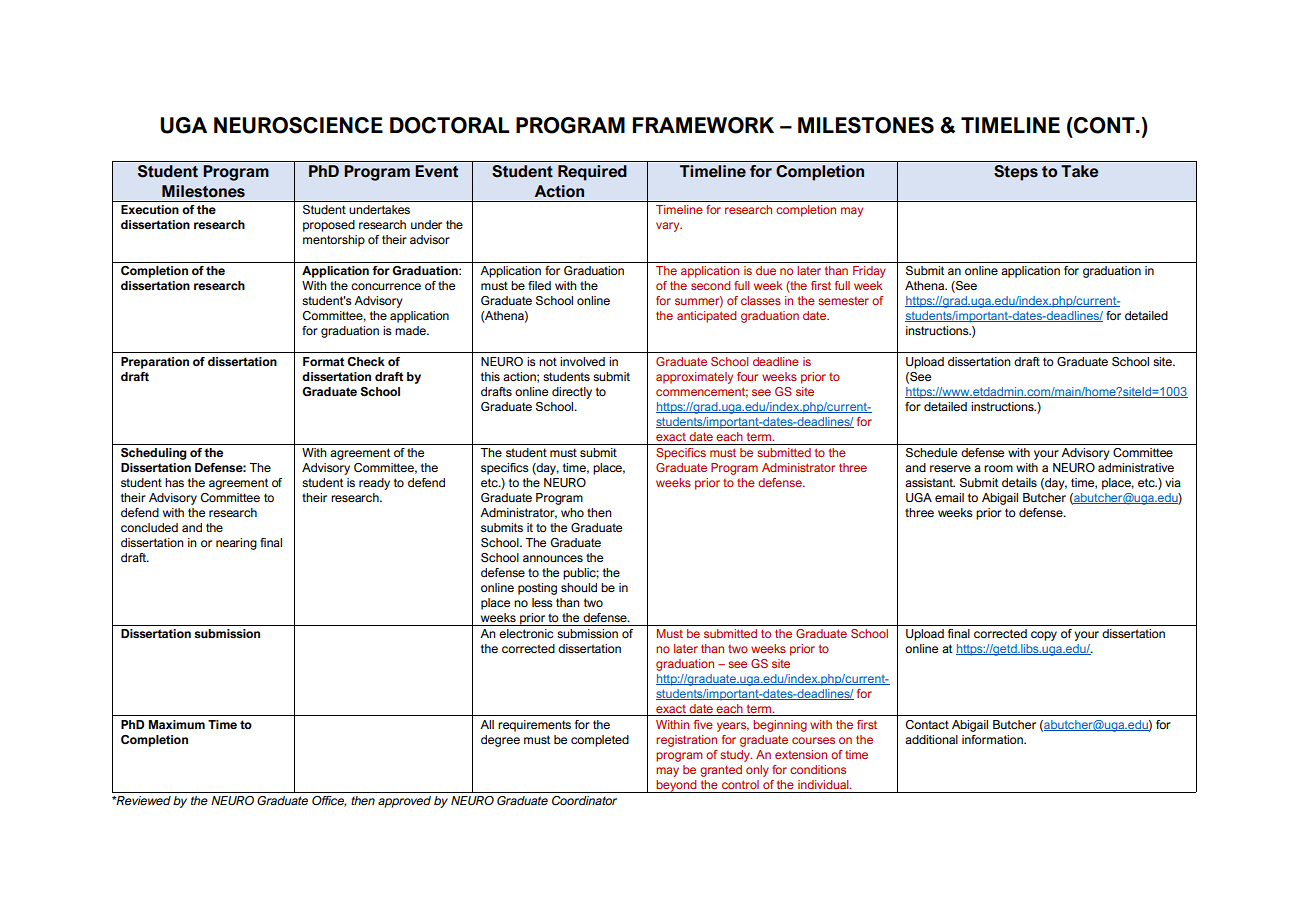 This document has width=1308, height=924. What do you see at coordinates (843, 301) in the document?
I see `semester` at bounding box center [843, 301].
